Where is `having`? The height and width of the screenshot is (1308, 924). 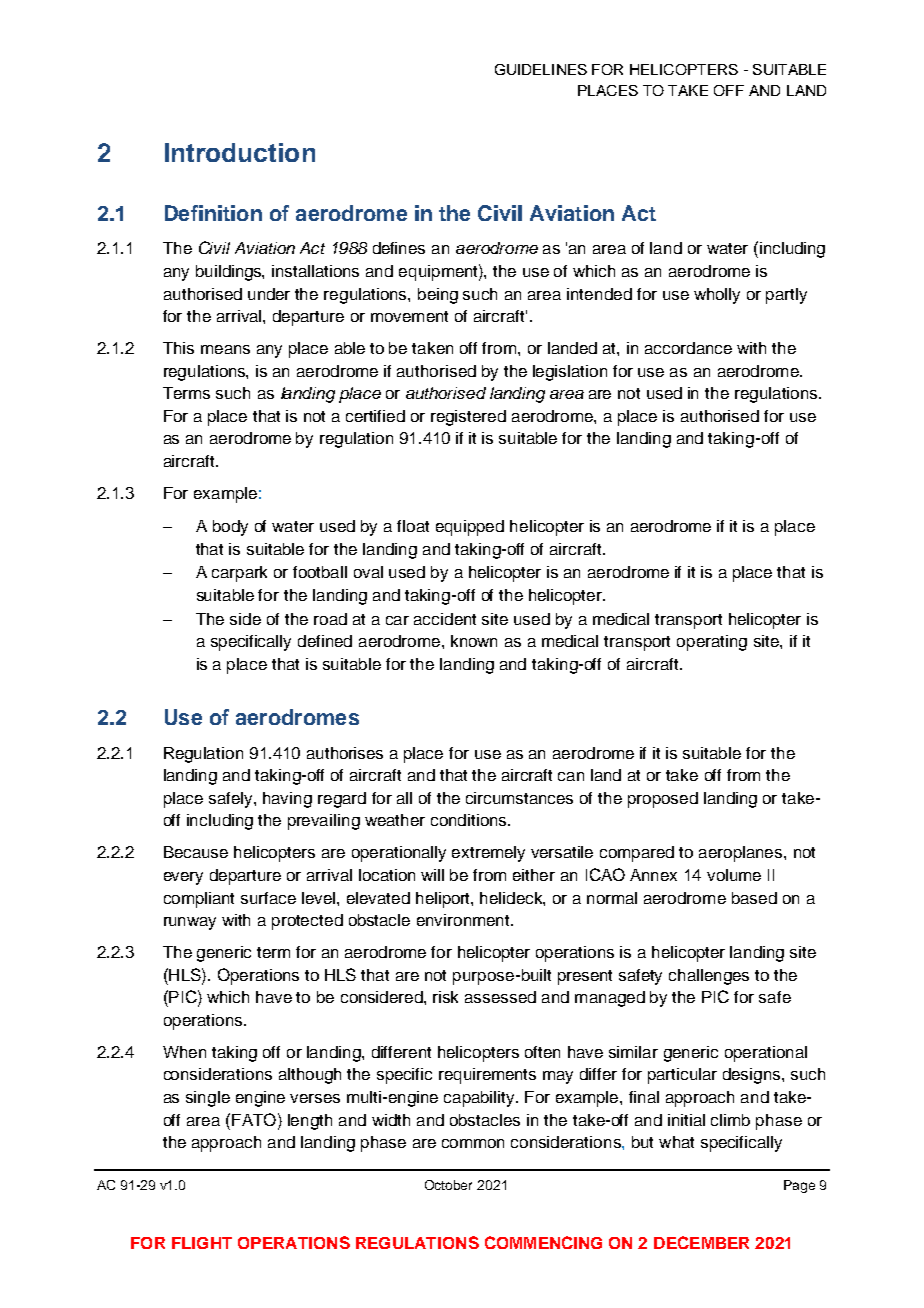 having is located at coordinates (287, 800).
